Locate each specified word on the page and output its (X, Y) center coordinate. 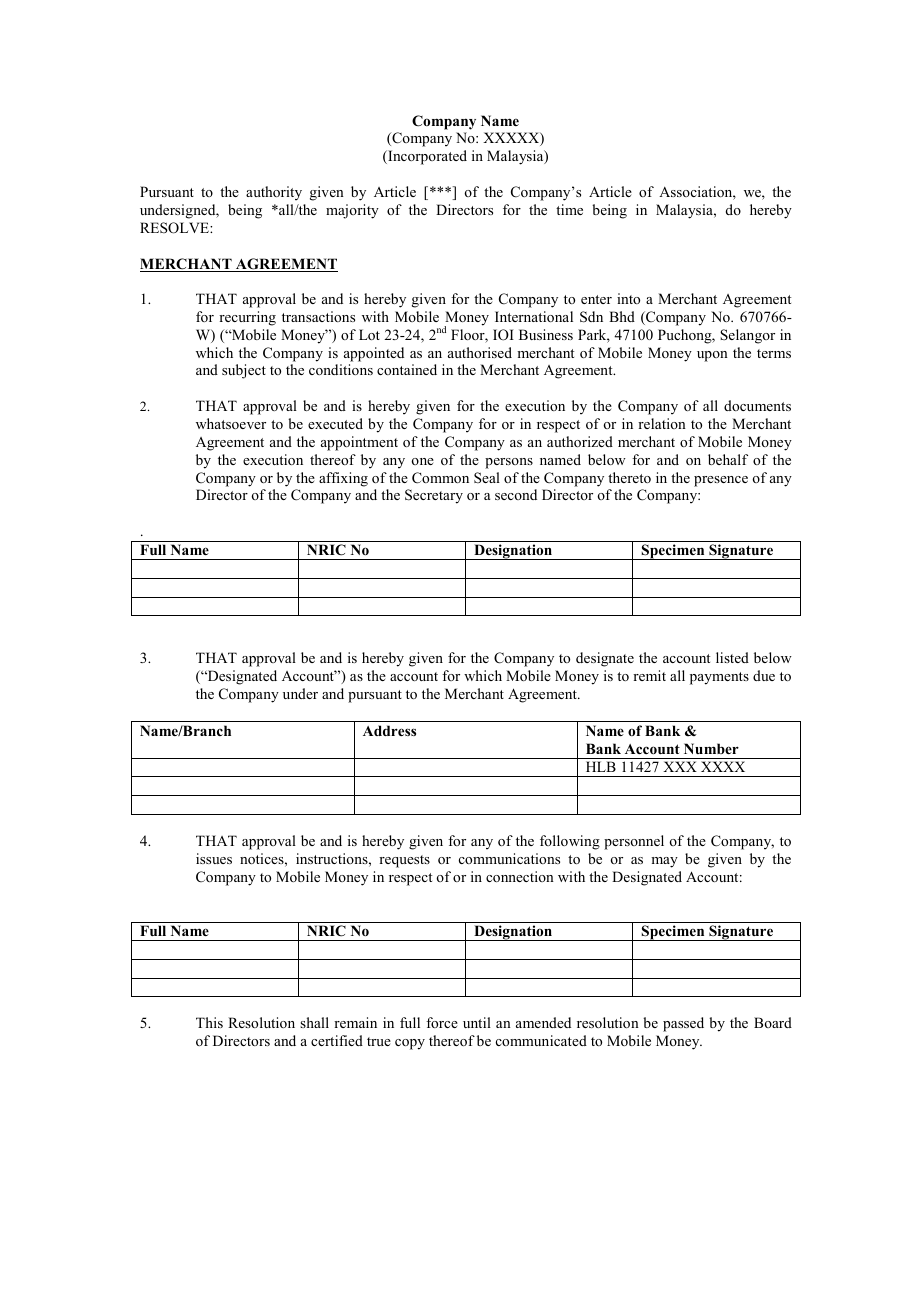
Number (711, 748)
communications (509, 858)
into (628, 298)
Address (389, 730)
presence (721, 481)
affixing (343, 479)
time (569, 209)
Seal (487, 477)
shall (314, 1022)
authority (274, 193)
